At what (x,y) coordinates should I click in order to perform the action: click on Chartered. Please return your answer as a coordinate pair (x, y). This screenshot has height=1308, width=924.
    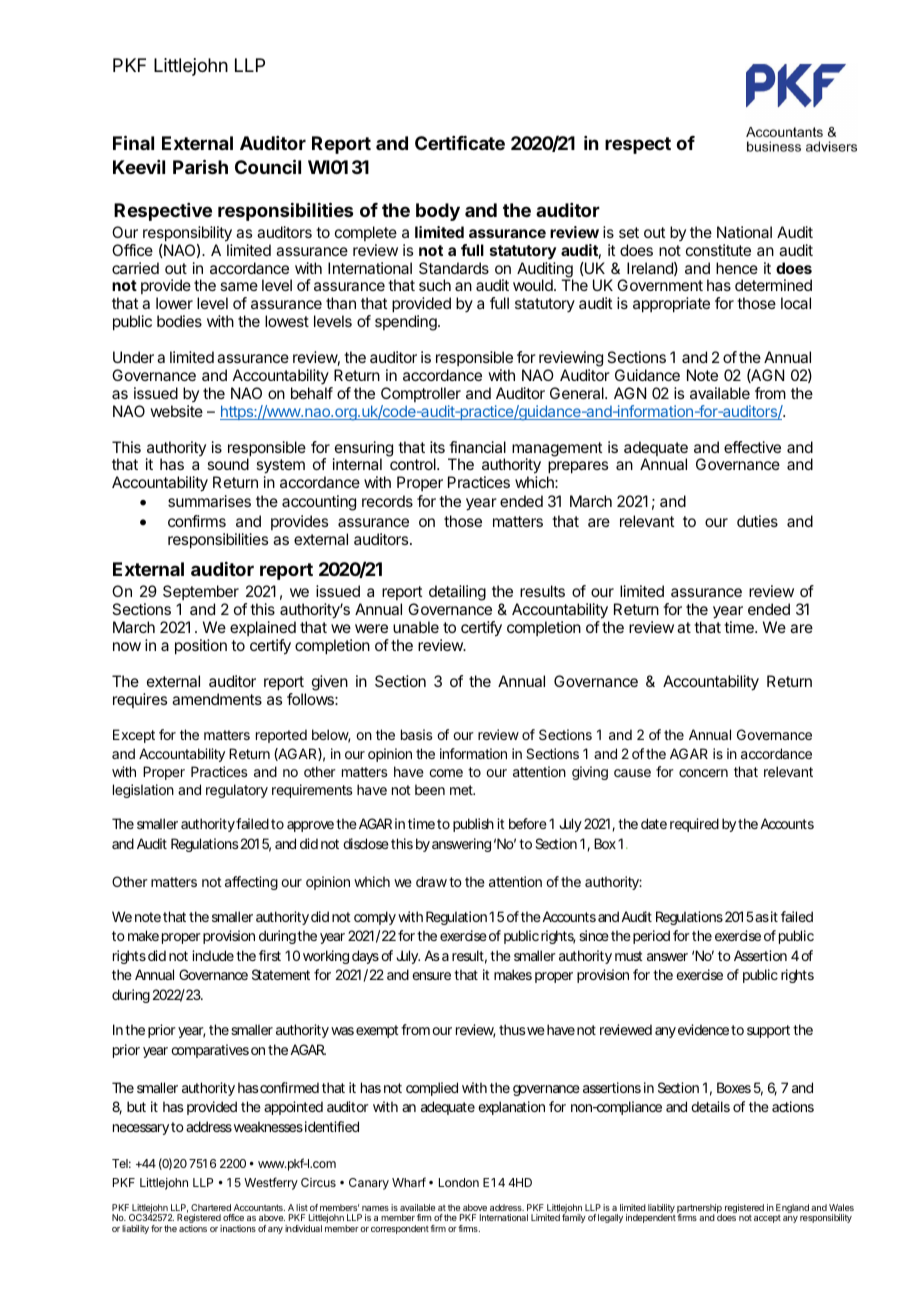
    Looking at the image, I should click on (211, 1207).
